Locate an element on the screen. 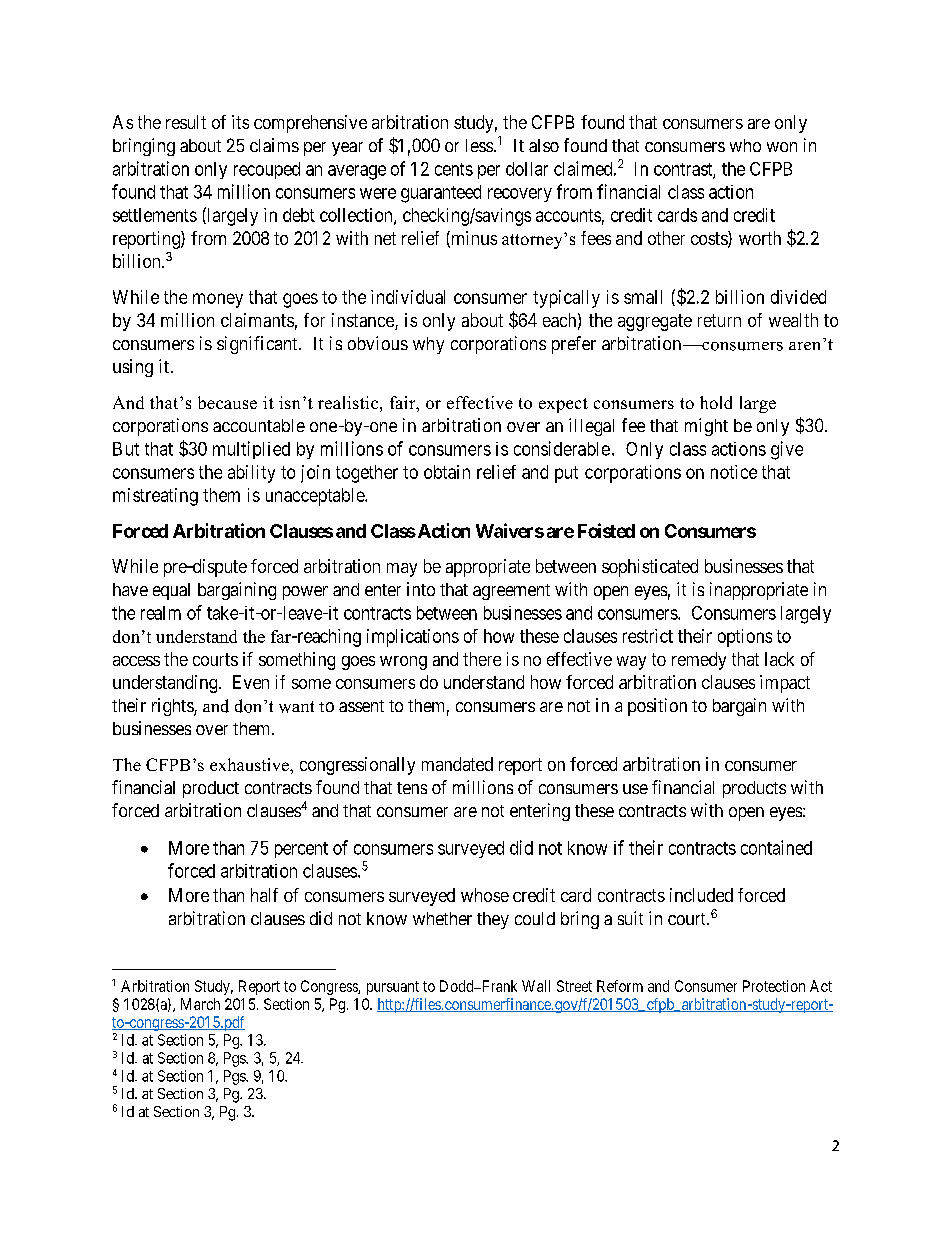 The width and height of the screenshot is (952, 1233). result is located at coordinates (186, 122).
